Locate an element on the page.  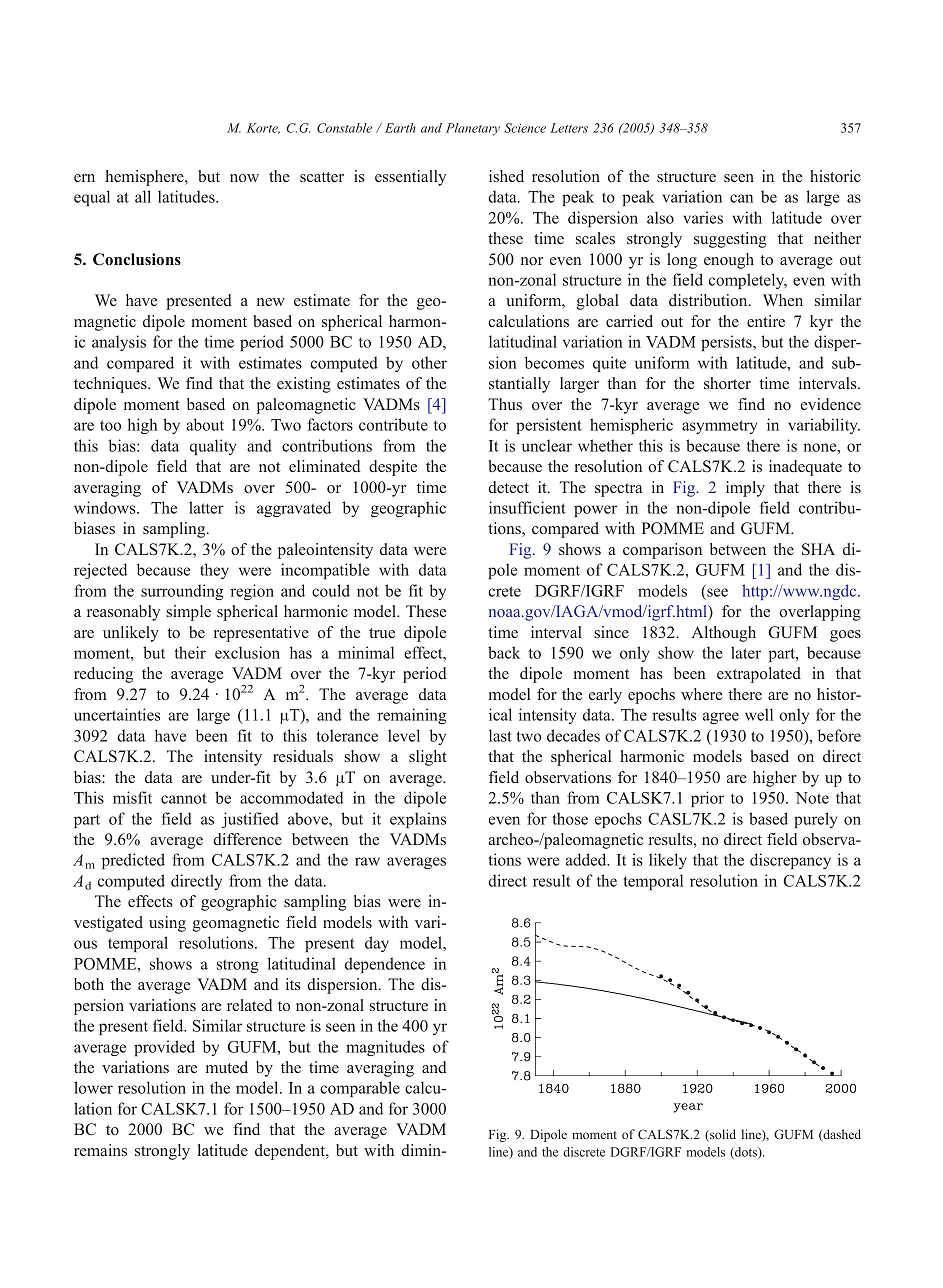
Planetary is located at coordinates (473, 129).
